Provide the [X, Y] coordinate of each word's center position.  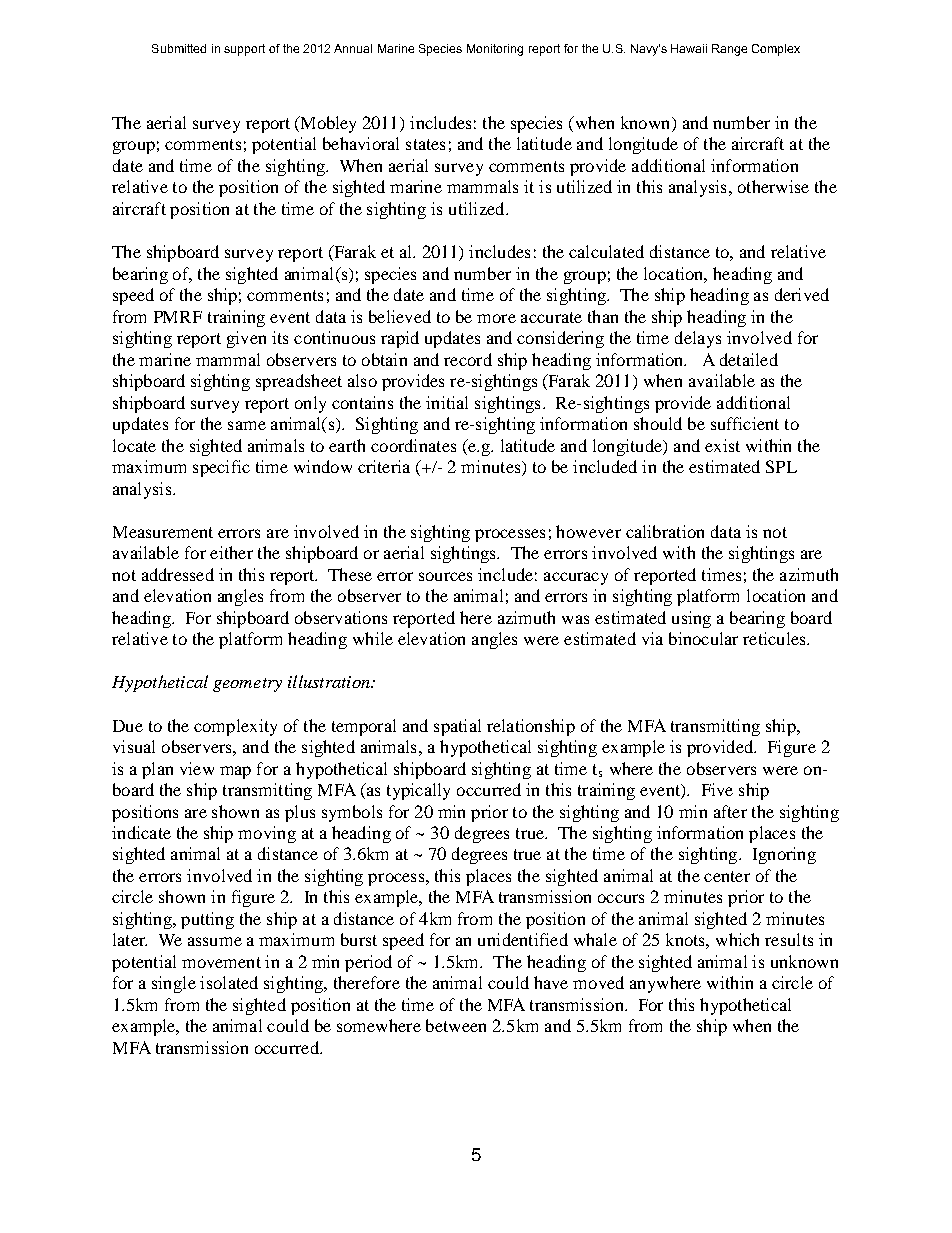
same [247, 425]
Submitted [179, 48]
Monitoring [495, 50]
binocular [703, 638]
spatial [457, 727]
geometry [247, 685]
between [456, 1025]
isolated [229, 982]
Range [729, 50]
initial [447, 402]
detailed [749, 359]
